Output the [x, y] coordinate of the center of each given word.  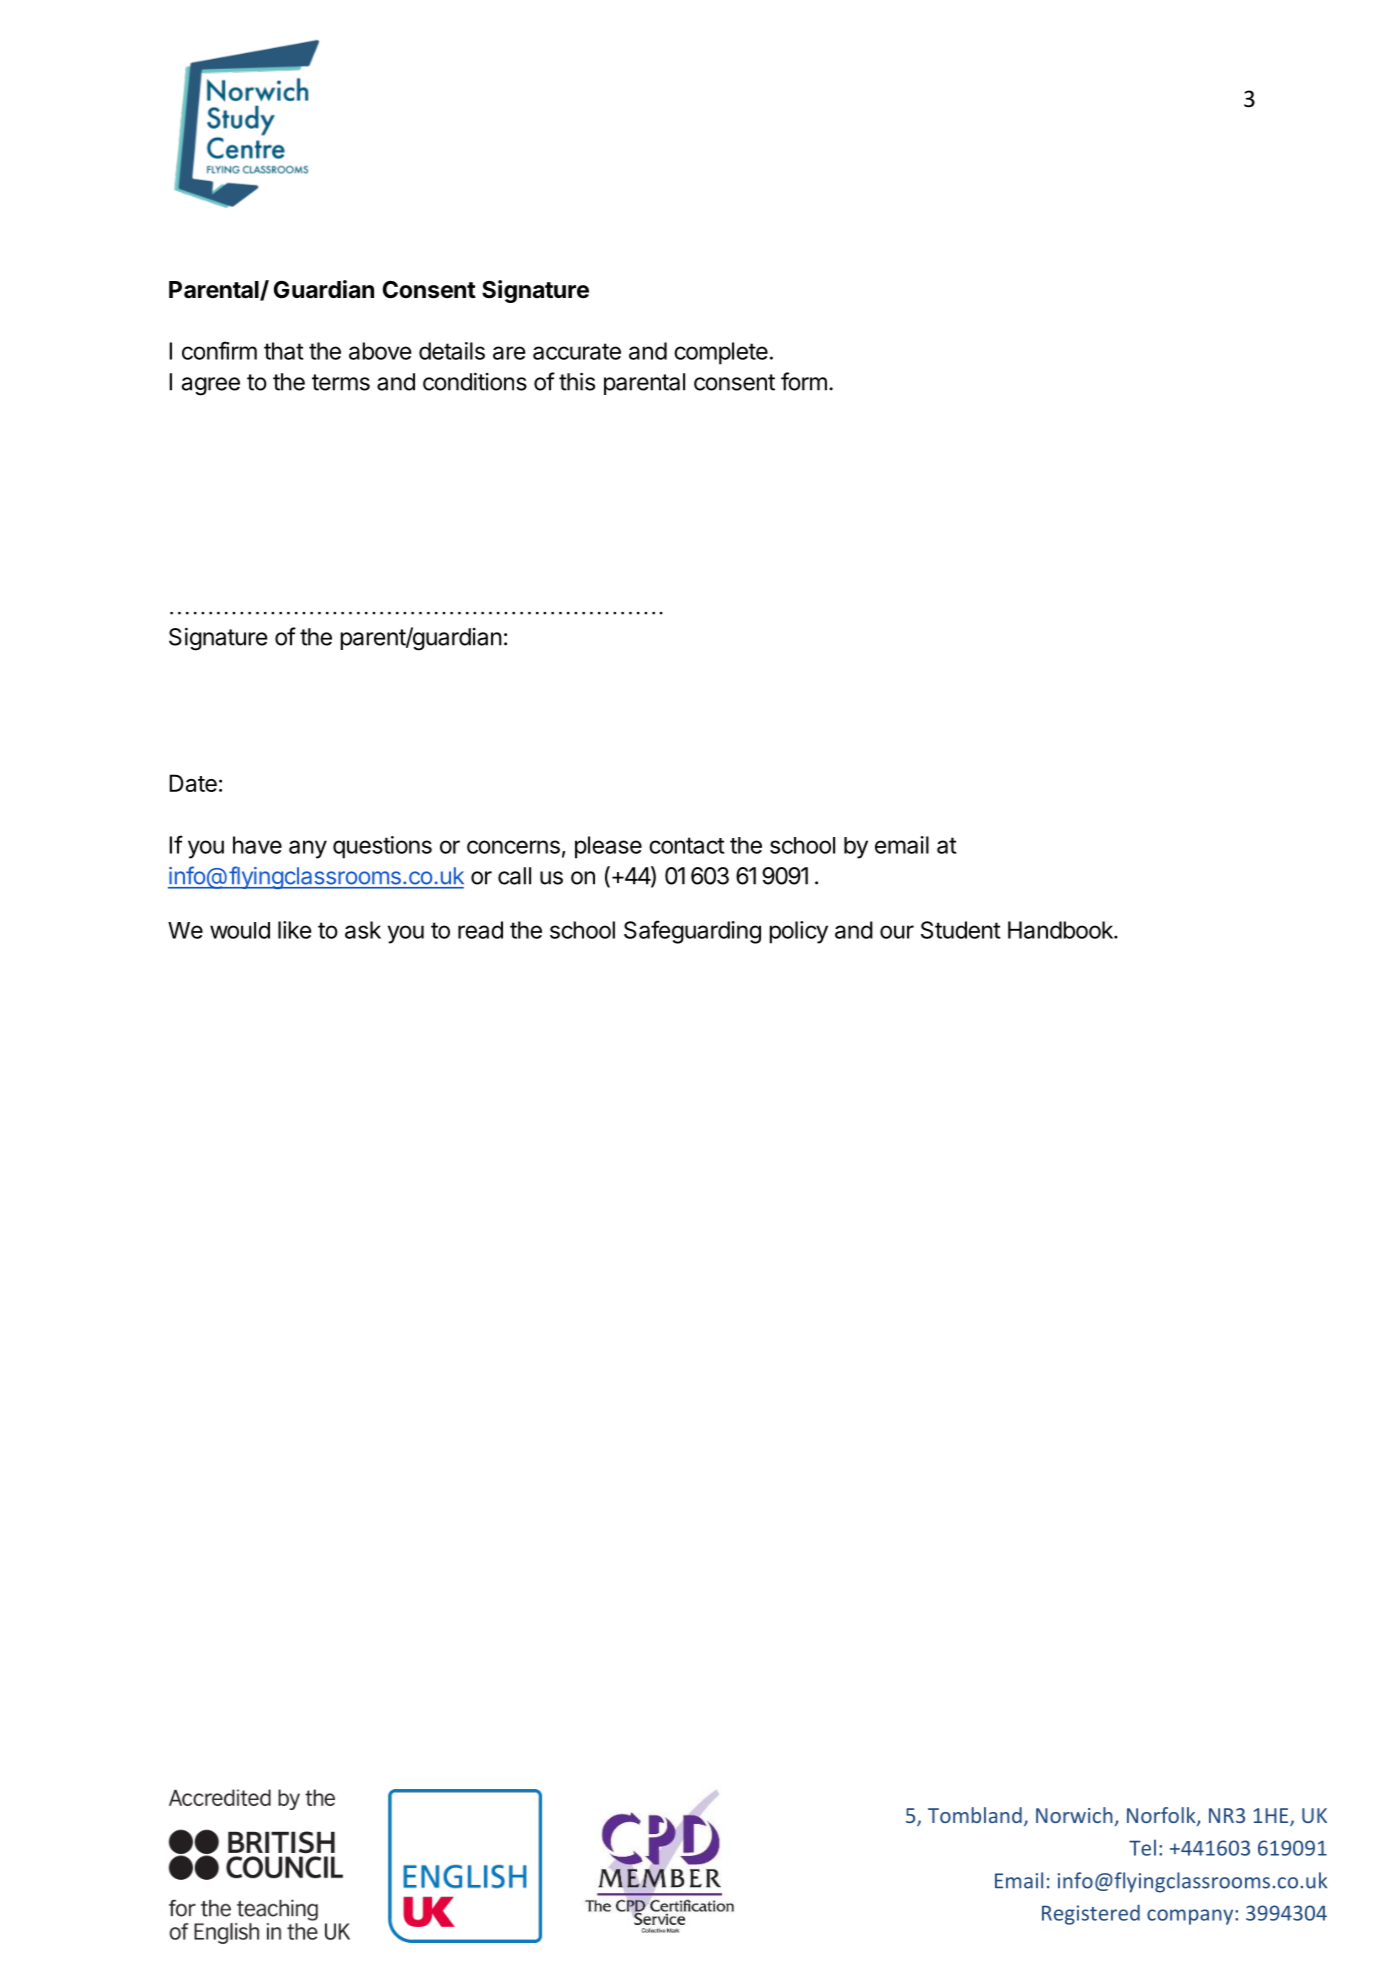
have [257, 845]
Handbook [1061, 930]
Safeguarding [692, 932]
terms [341, 382]
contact [686, 845]
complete [721, 353]
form [804, 381]
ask [363, 930]
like [295, 930]
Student [960, 930]
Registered [1091, 1914]
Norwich [1074, 1815]
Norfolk [1162, 1816]
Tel [1142, 1847]
